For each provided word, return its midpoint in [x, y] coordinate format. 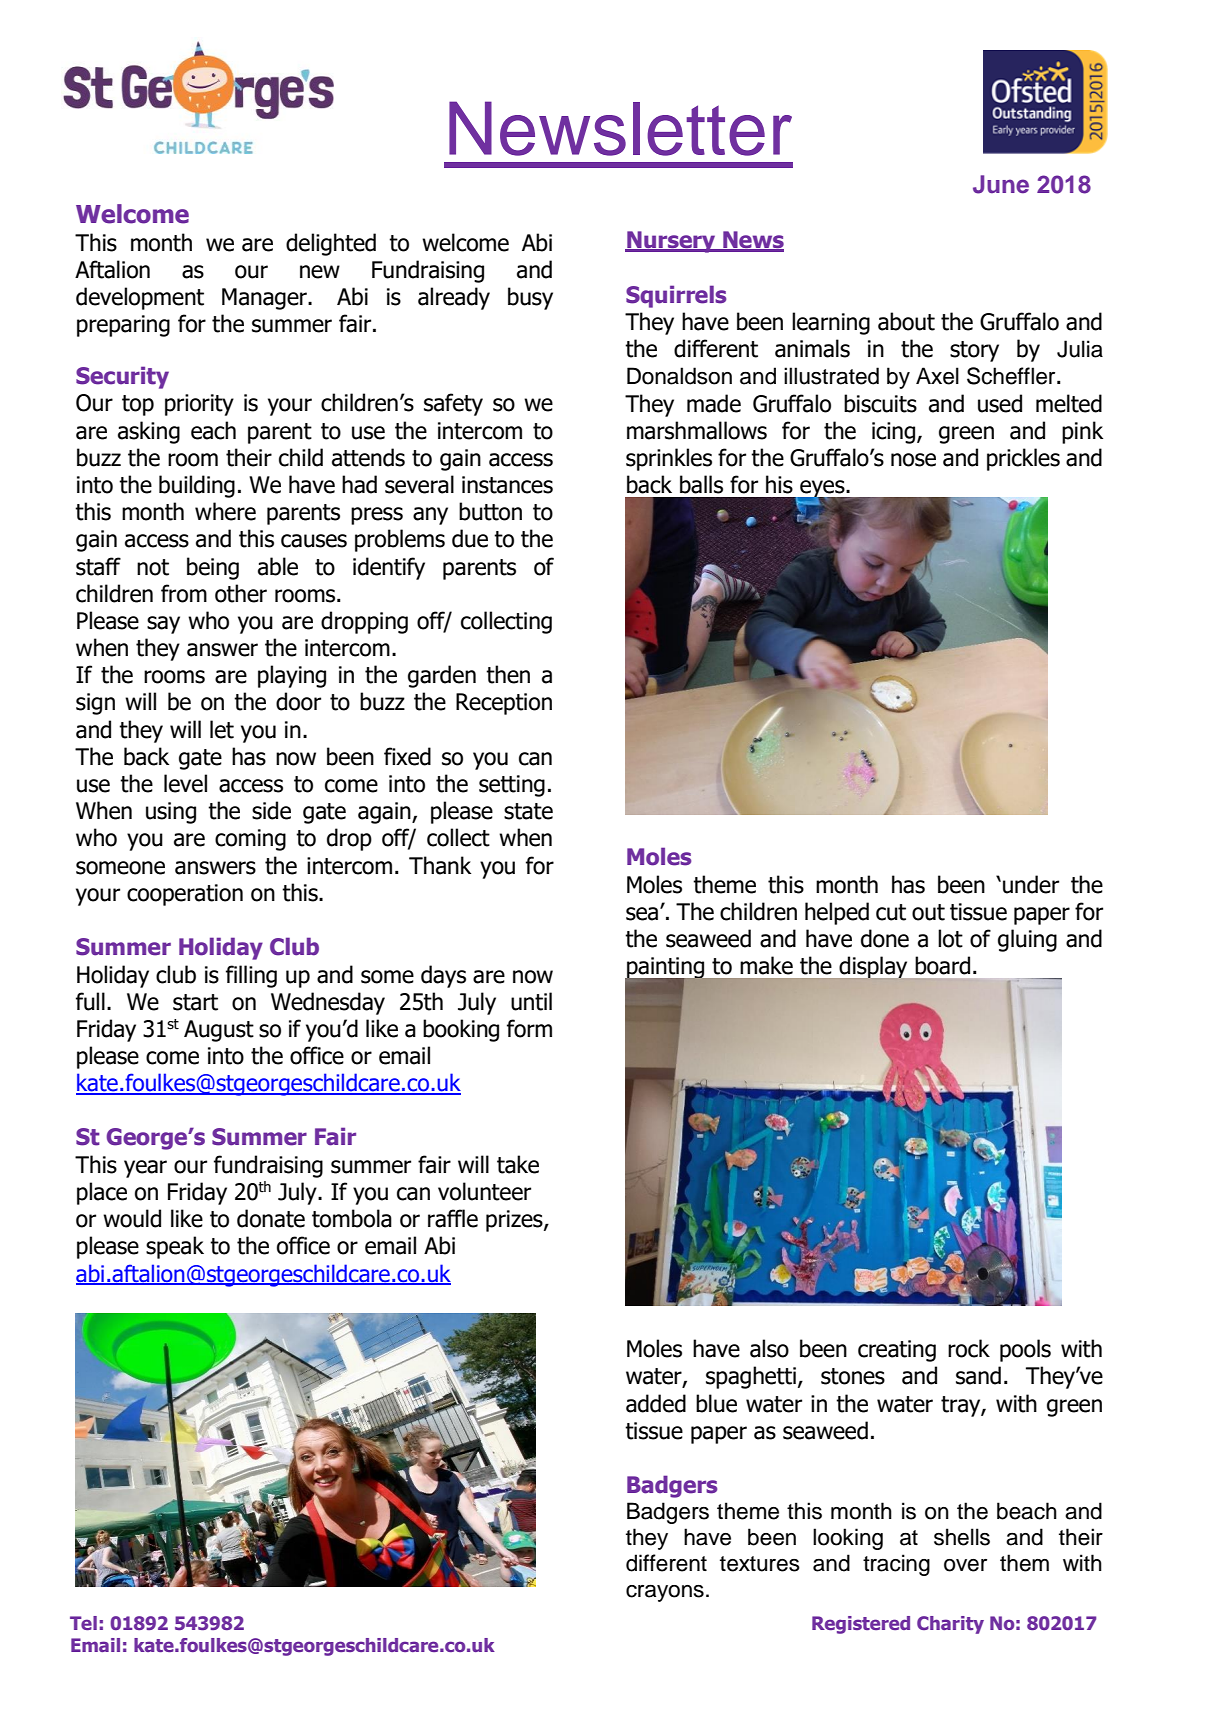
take [518, 1164]
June [1001, 184]
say [163, 625]
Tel [83, 1623]
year [145, 1169]
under [1031, 884]
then [508, 674]
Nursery [671, 242]
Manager [265, 299]
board [942, 965]
